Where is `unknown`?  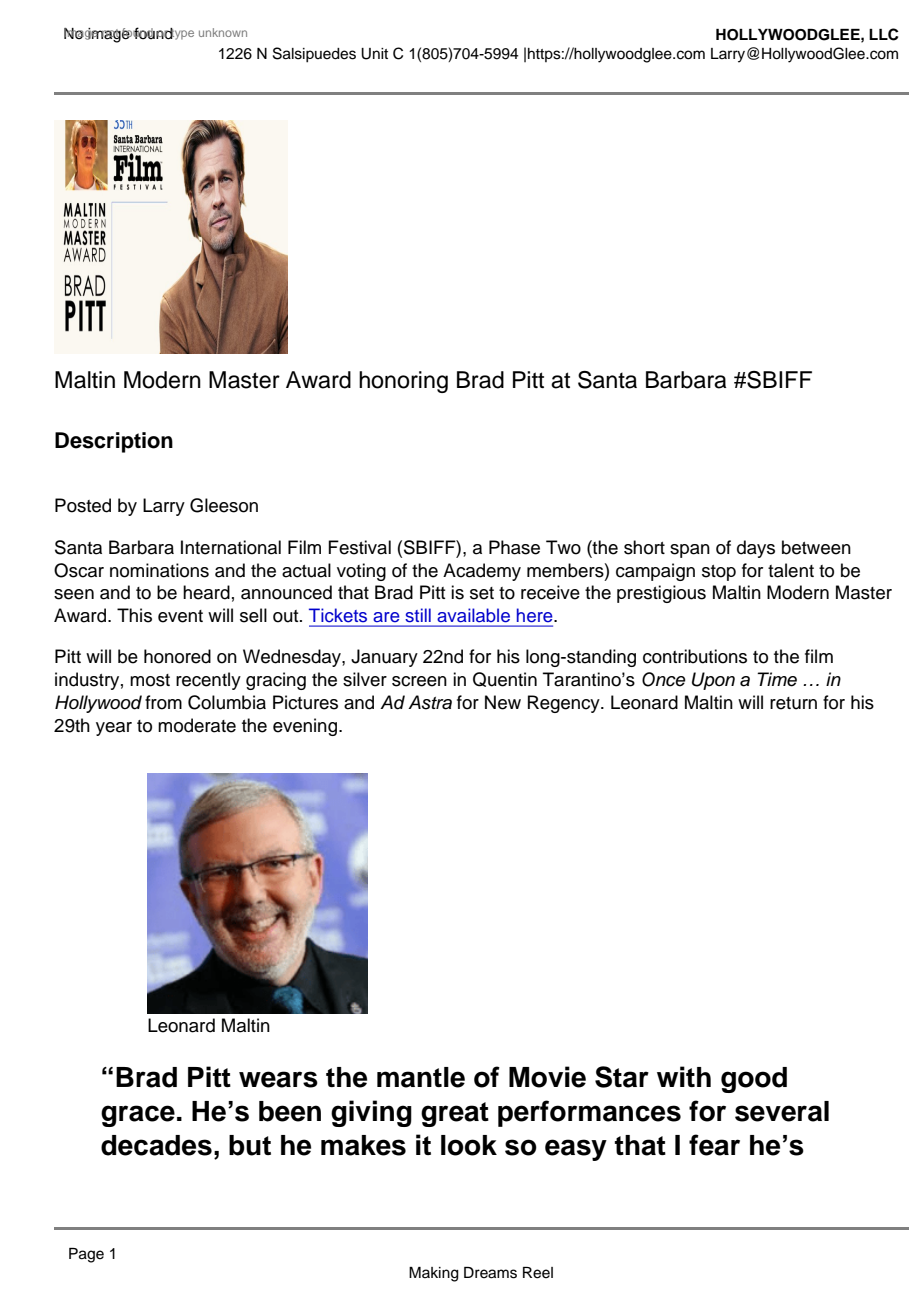 unknown is located at coordinates (223, 32).
